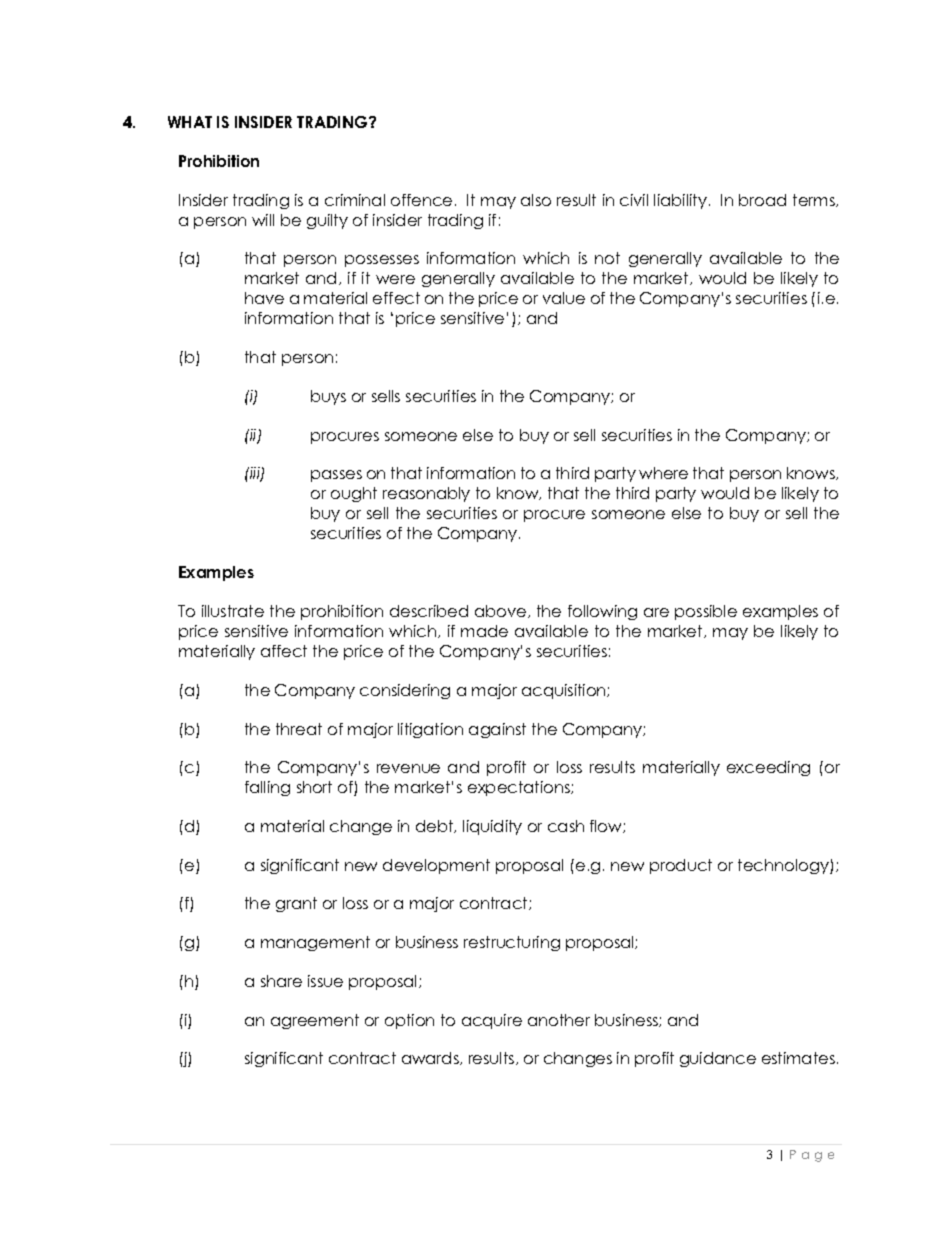 This image has width=952, height=1233. Describe the element at coordinates (190, 122) in the image. I see `WHAT` at that location.
